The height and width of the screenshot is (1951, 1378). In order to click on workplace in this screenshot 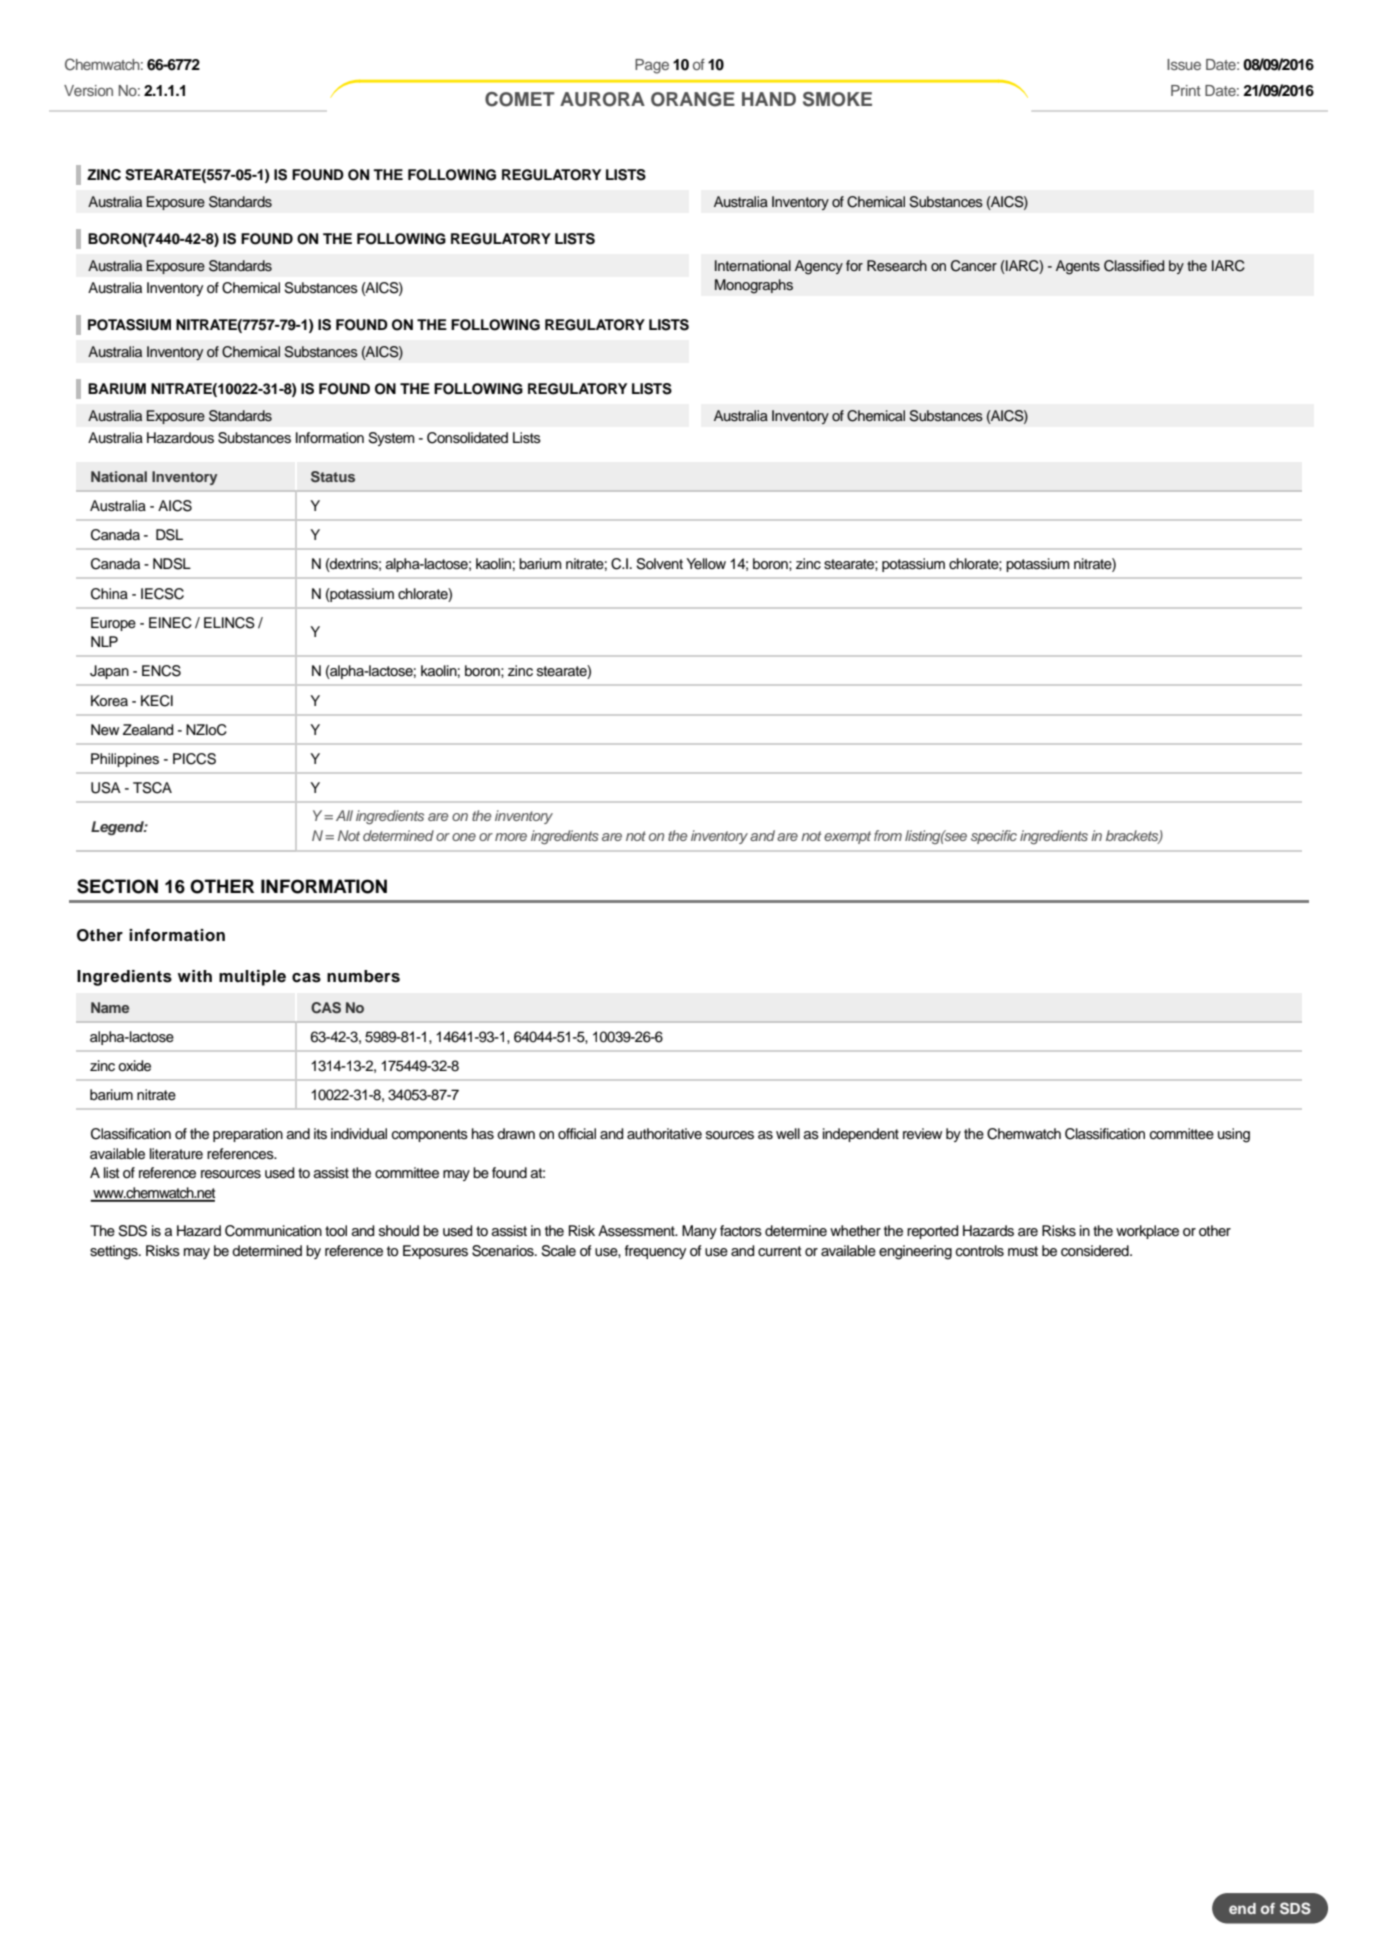, I will do `click(1147, 1232)`.
